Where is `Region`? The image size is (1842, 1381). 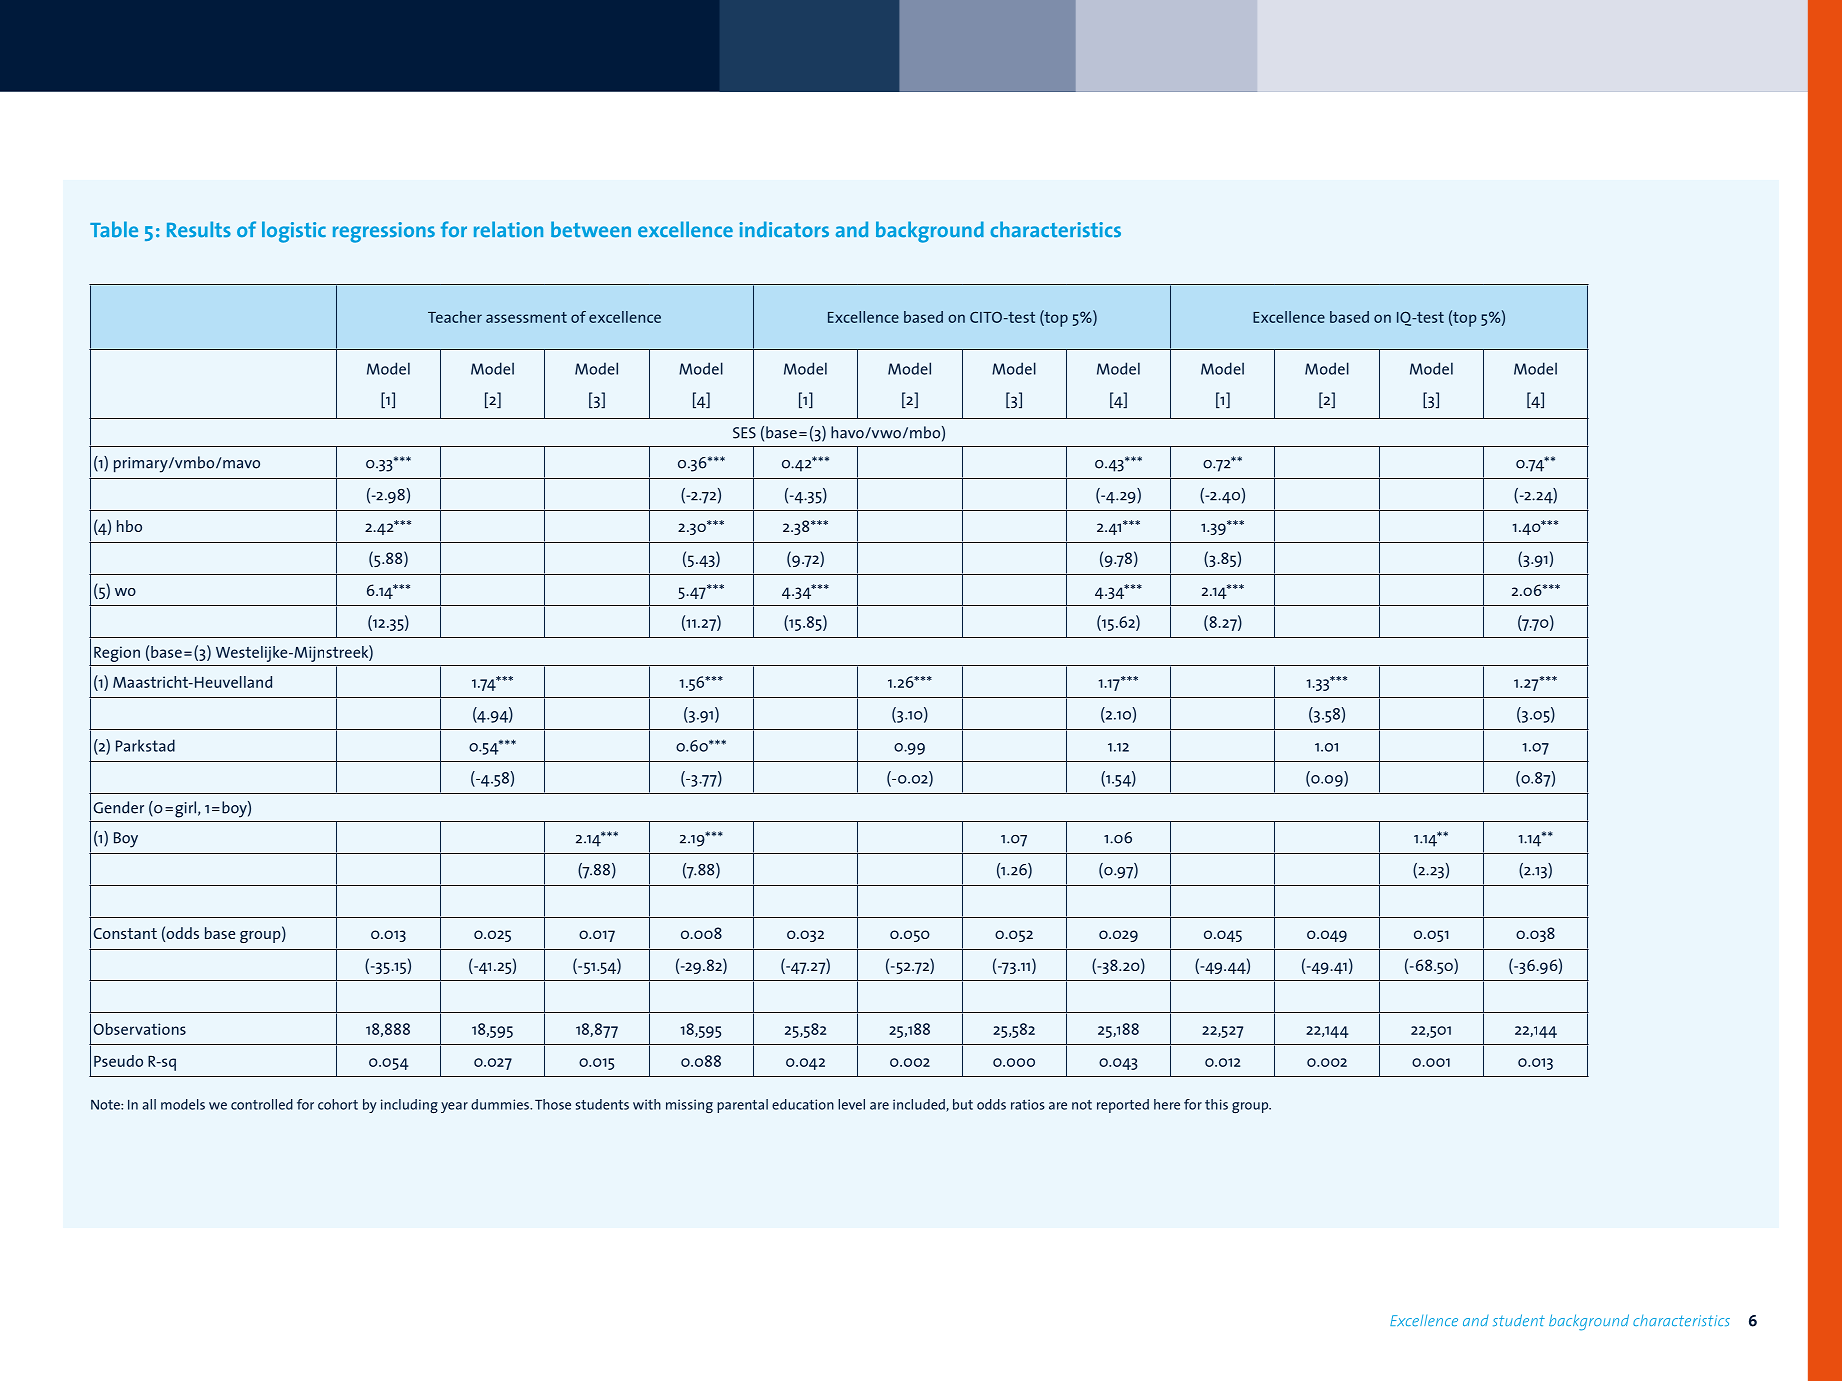
Region is located at coordinates (117, 654).
